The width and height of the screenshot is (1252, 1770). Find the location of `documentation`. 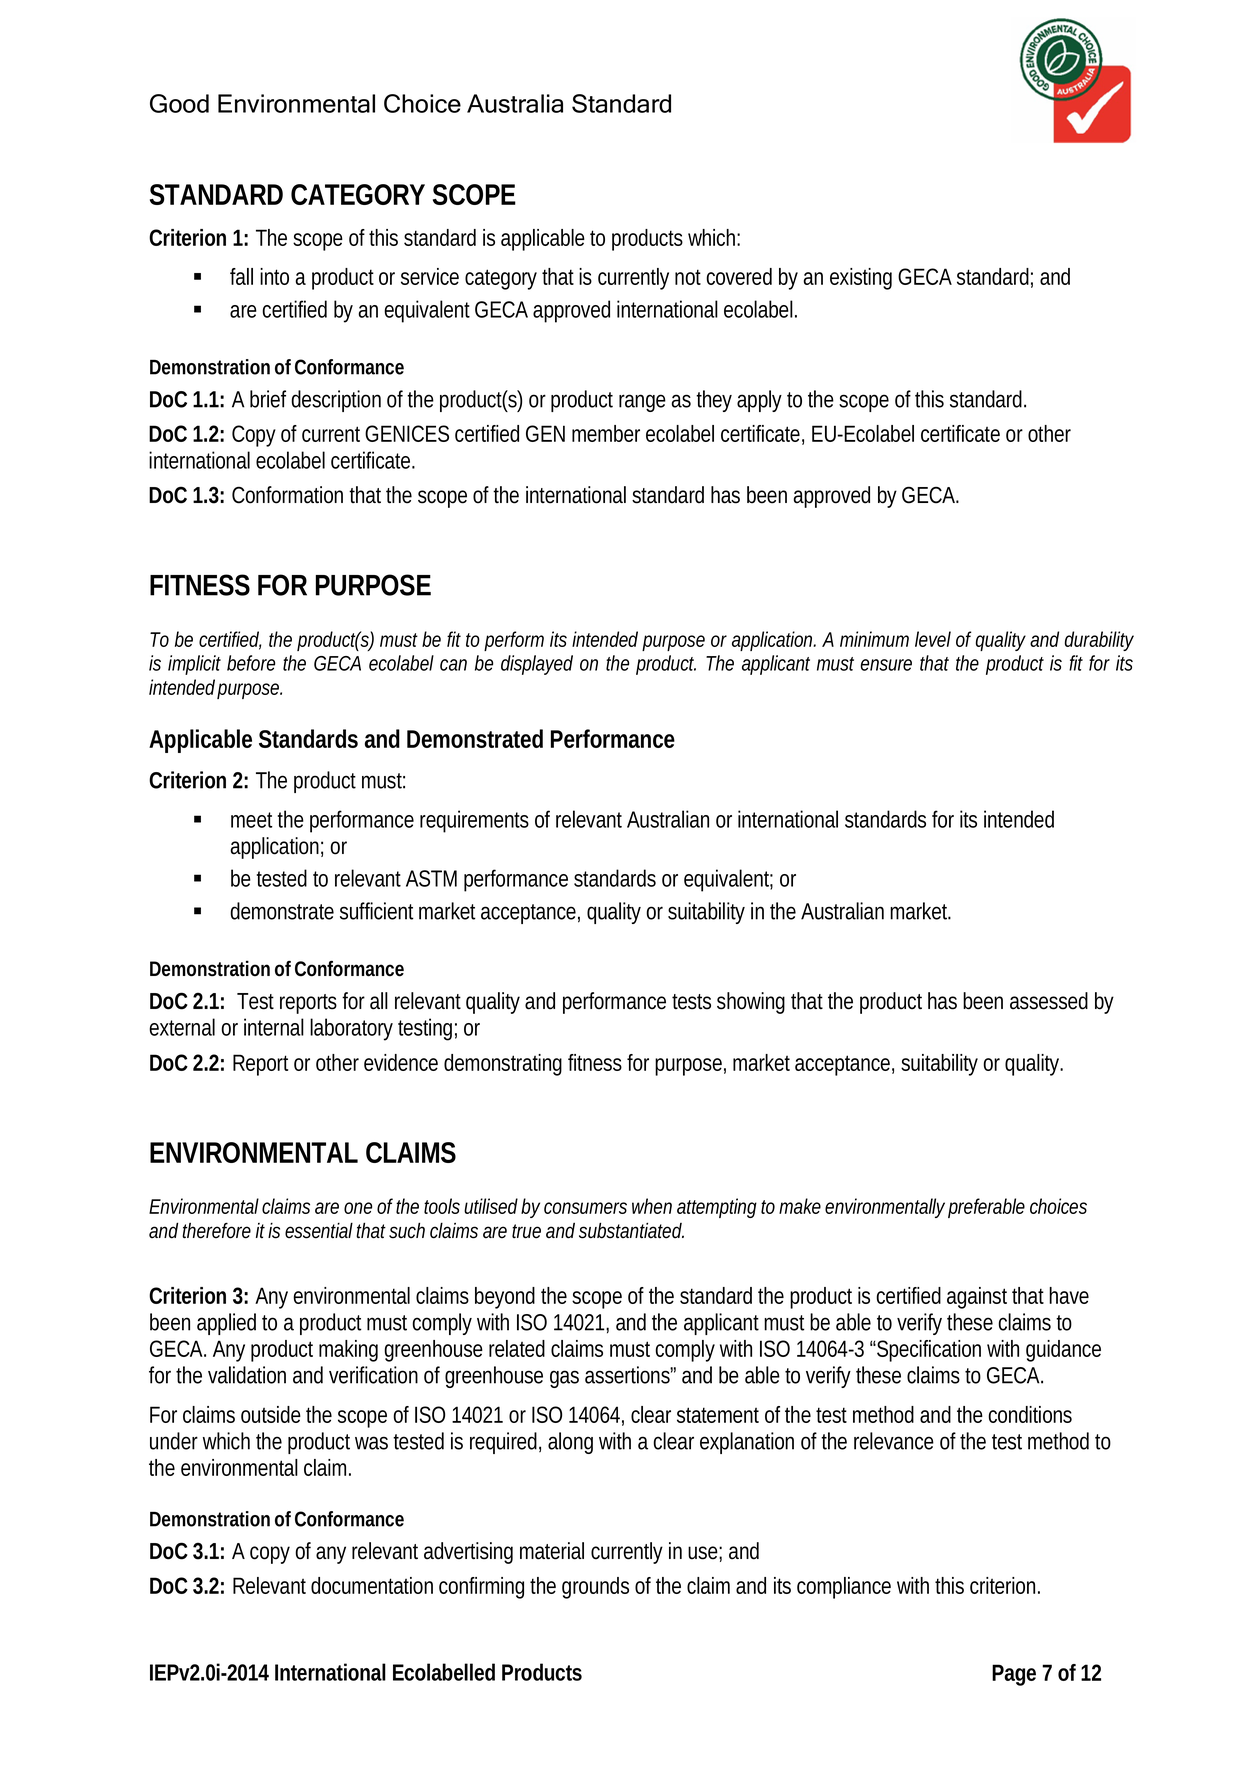

documentation is located at coordinates (372, 1585).
